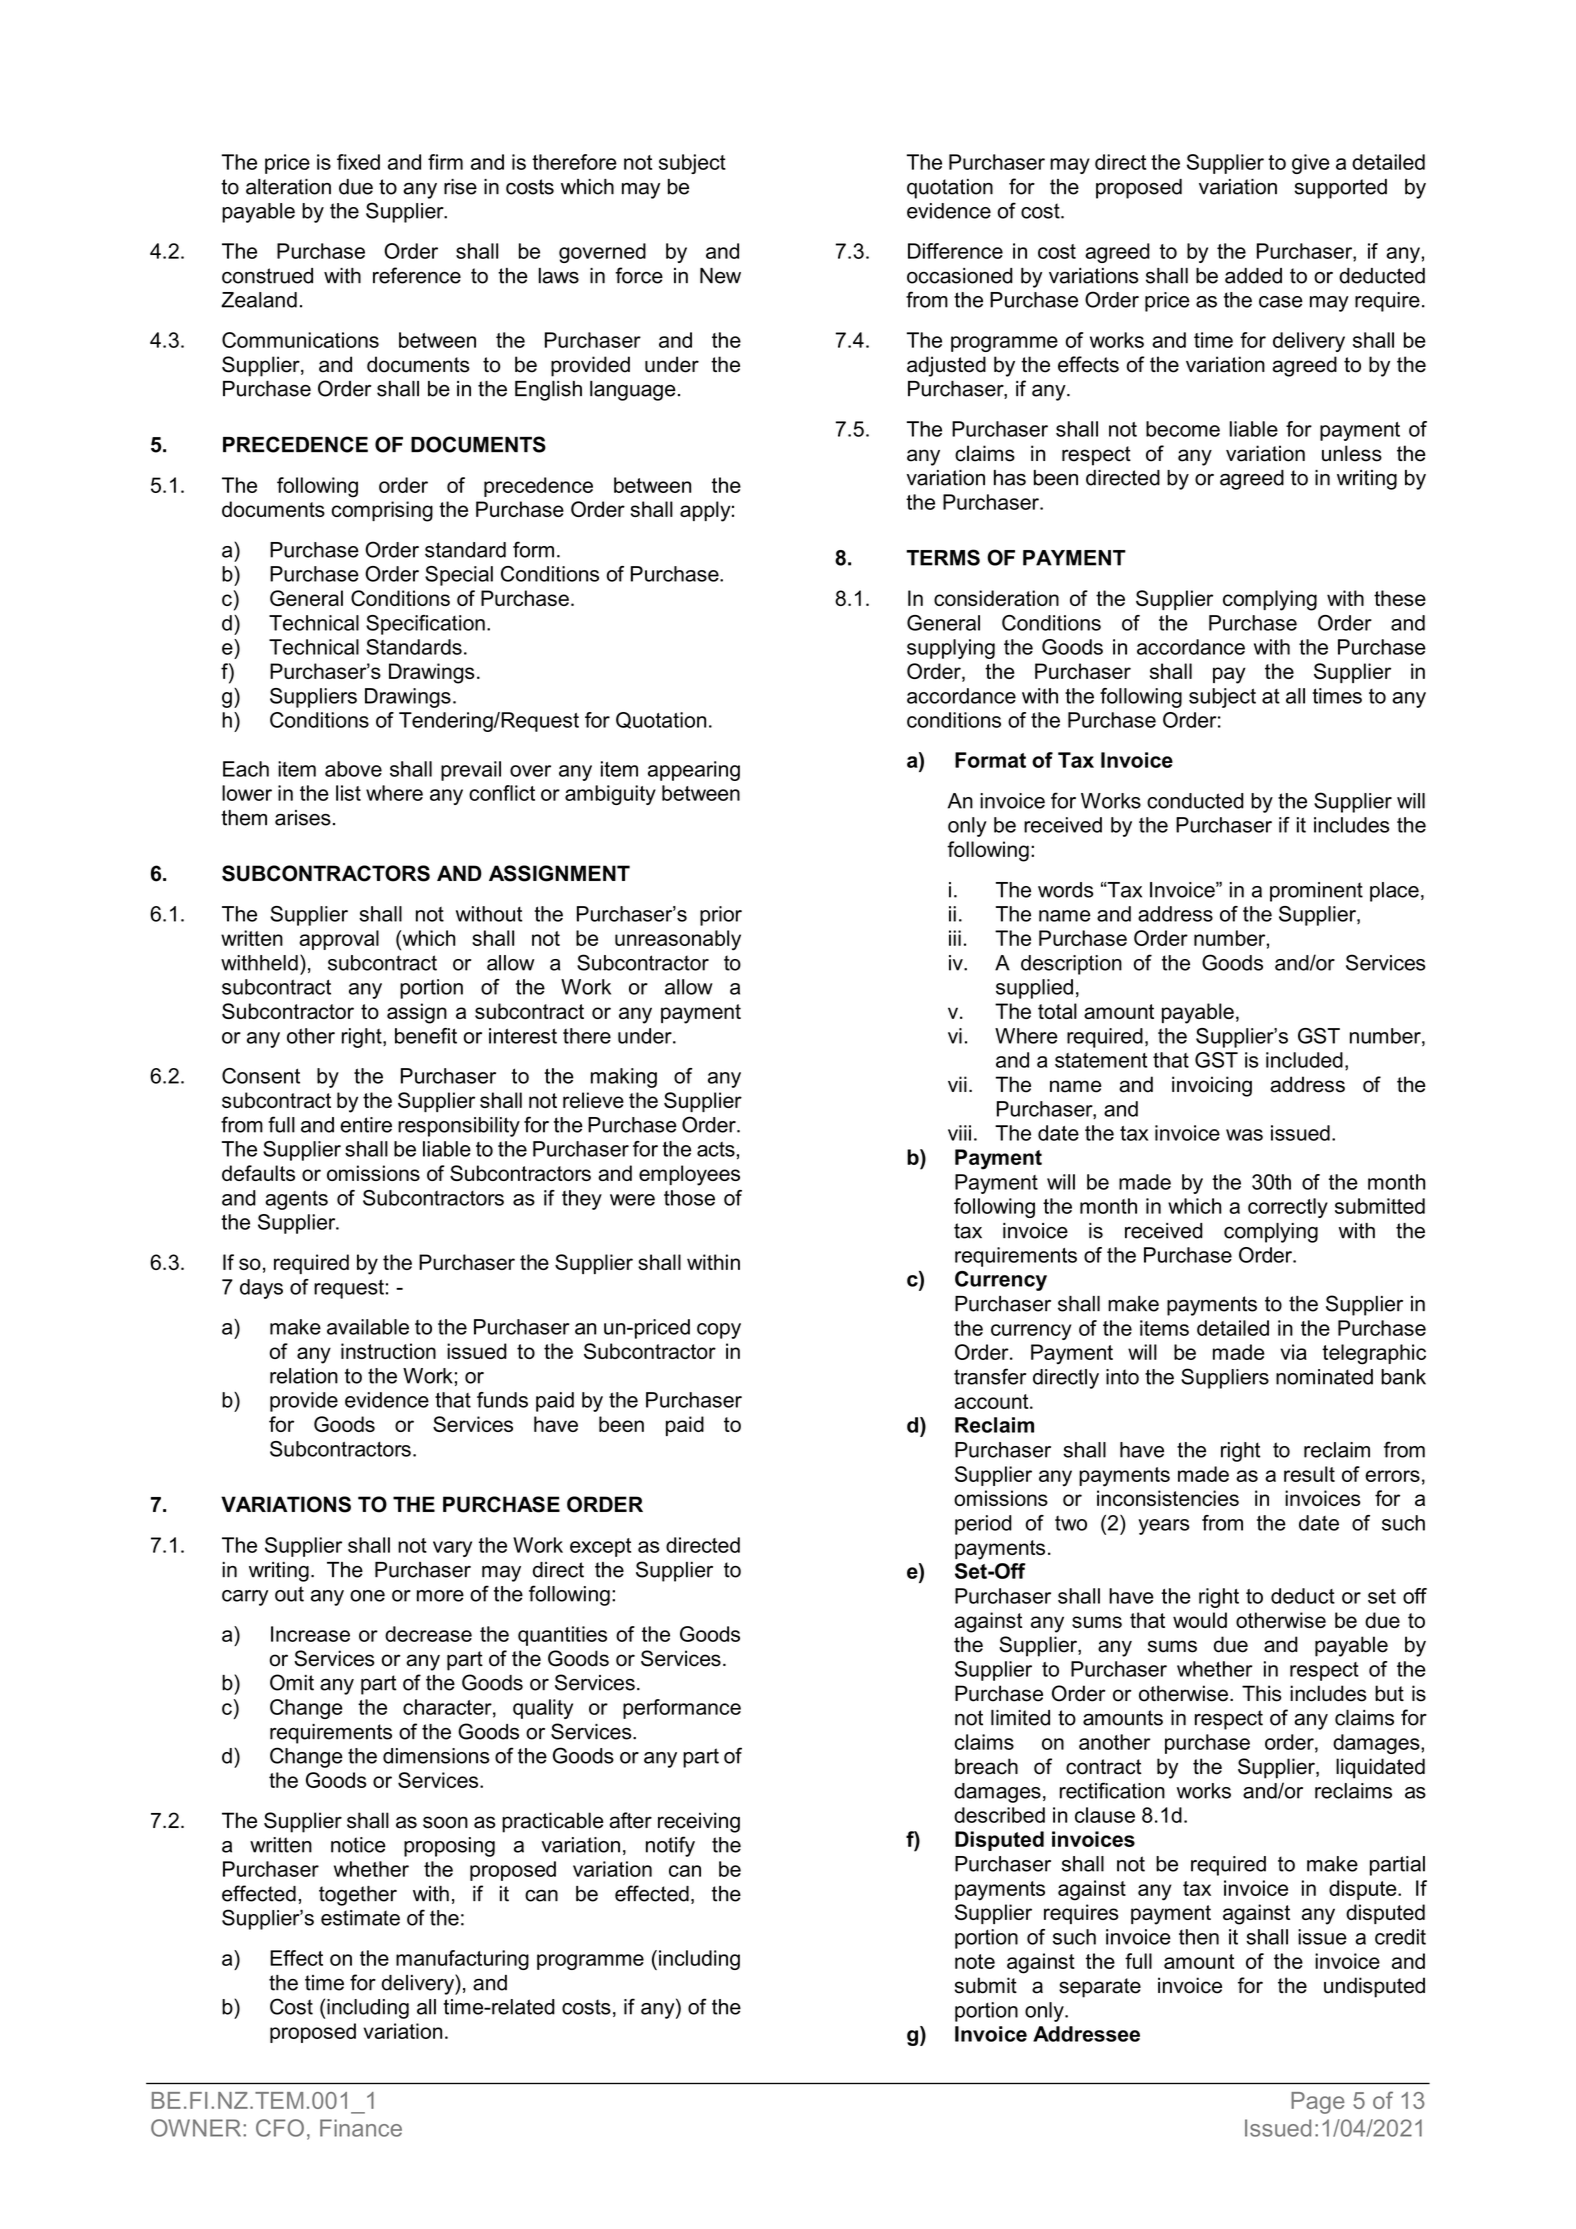 The height and width of the document is (2229, 1576). What do you see at coordinates (1316, 892) in the document?
I see `prominent` at bounding box center [1316, 892].
